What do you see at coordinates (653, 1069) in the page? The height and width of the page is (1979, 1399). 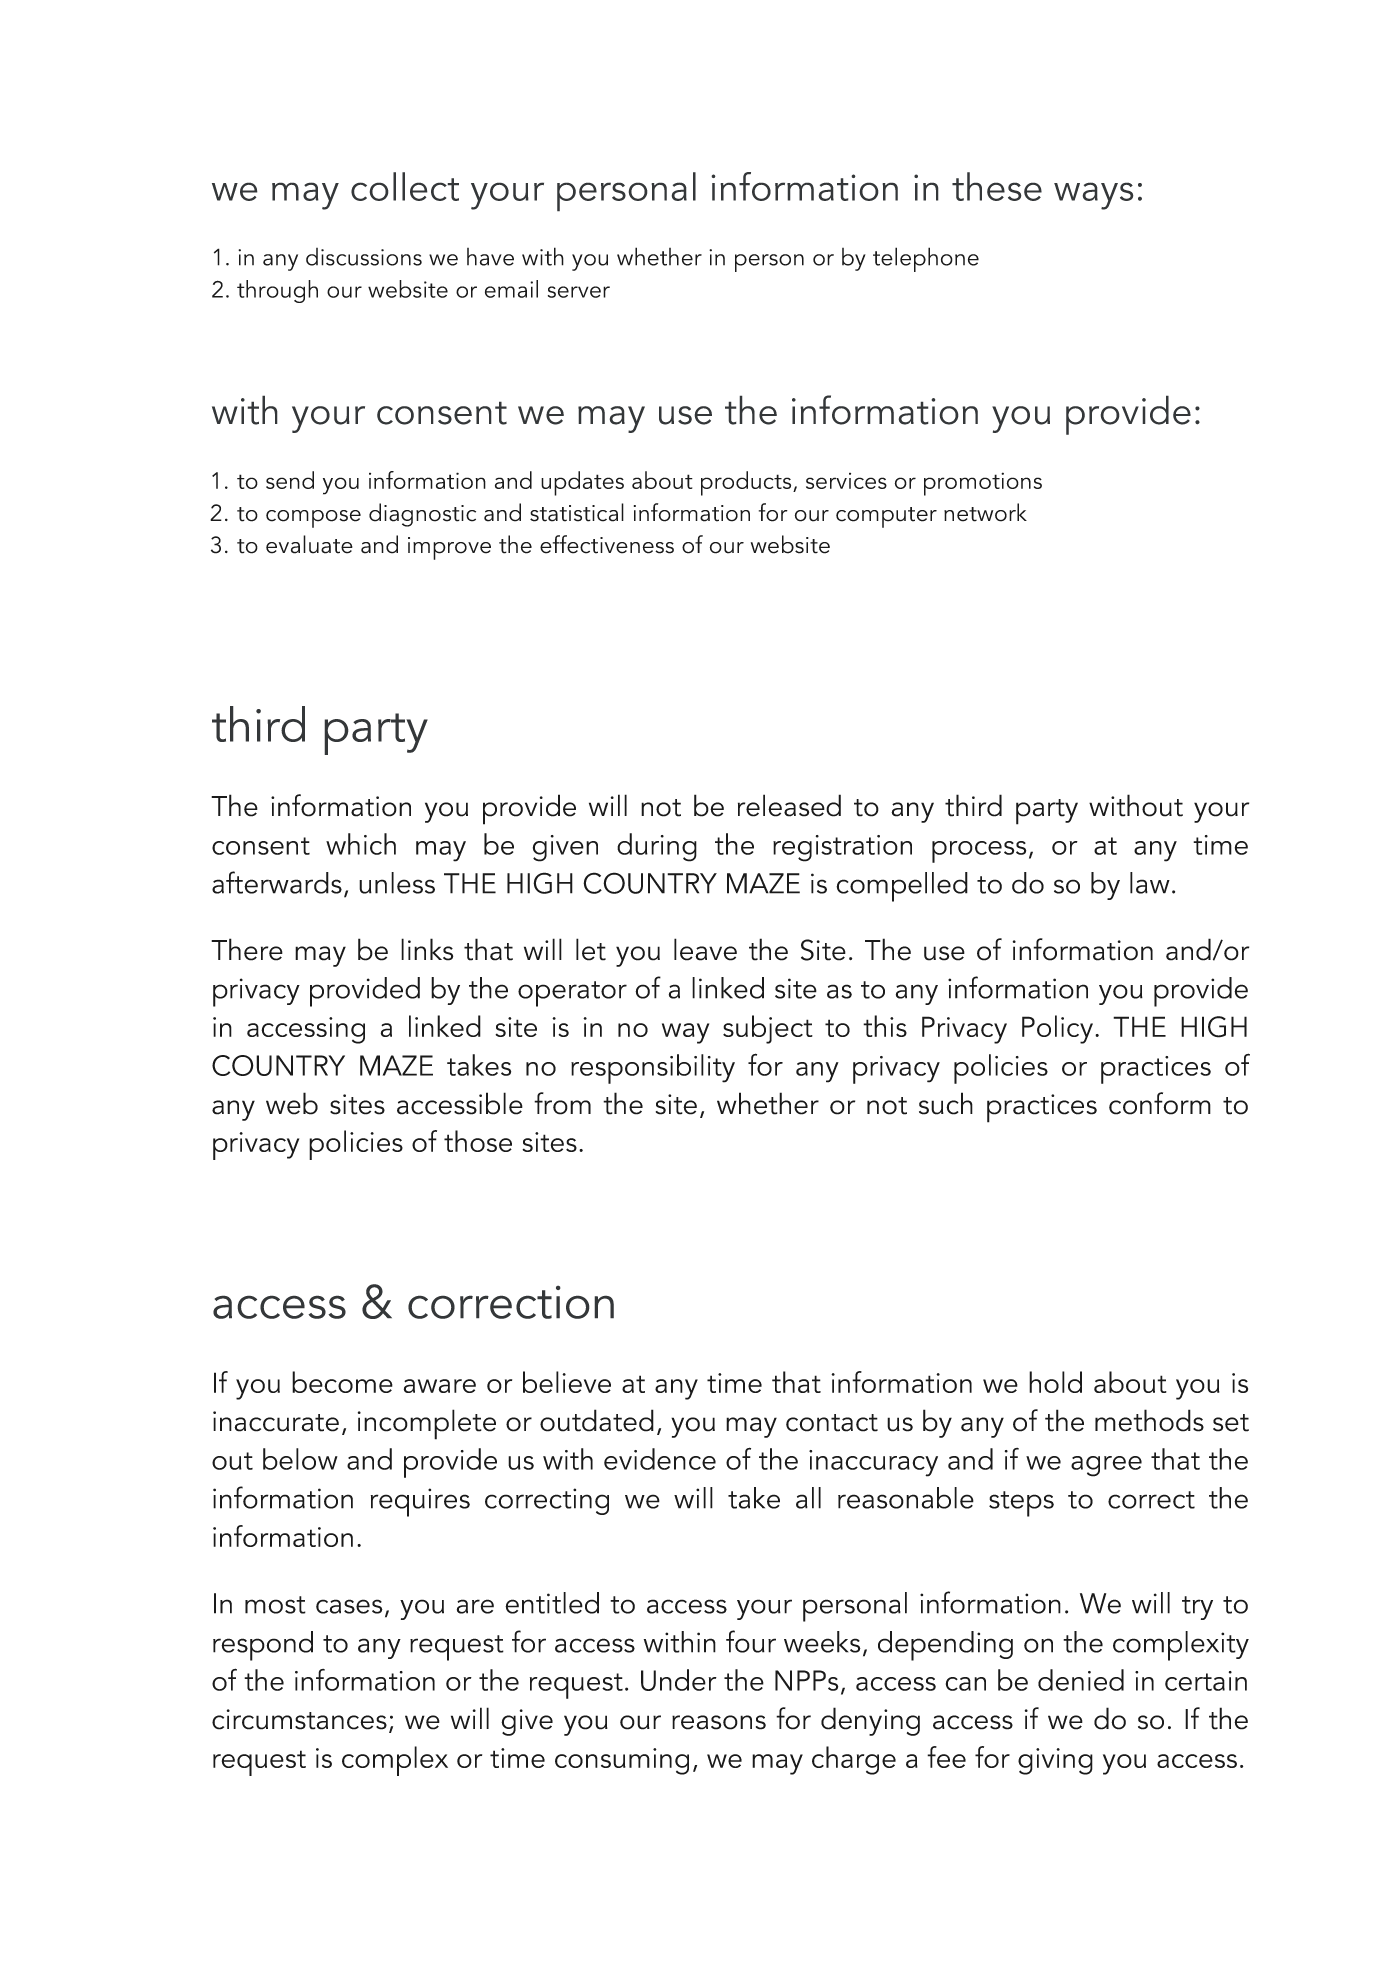 I see `responsibility` at bounding box center [653, 1069].
